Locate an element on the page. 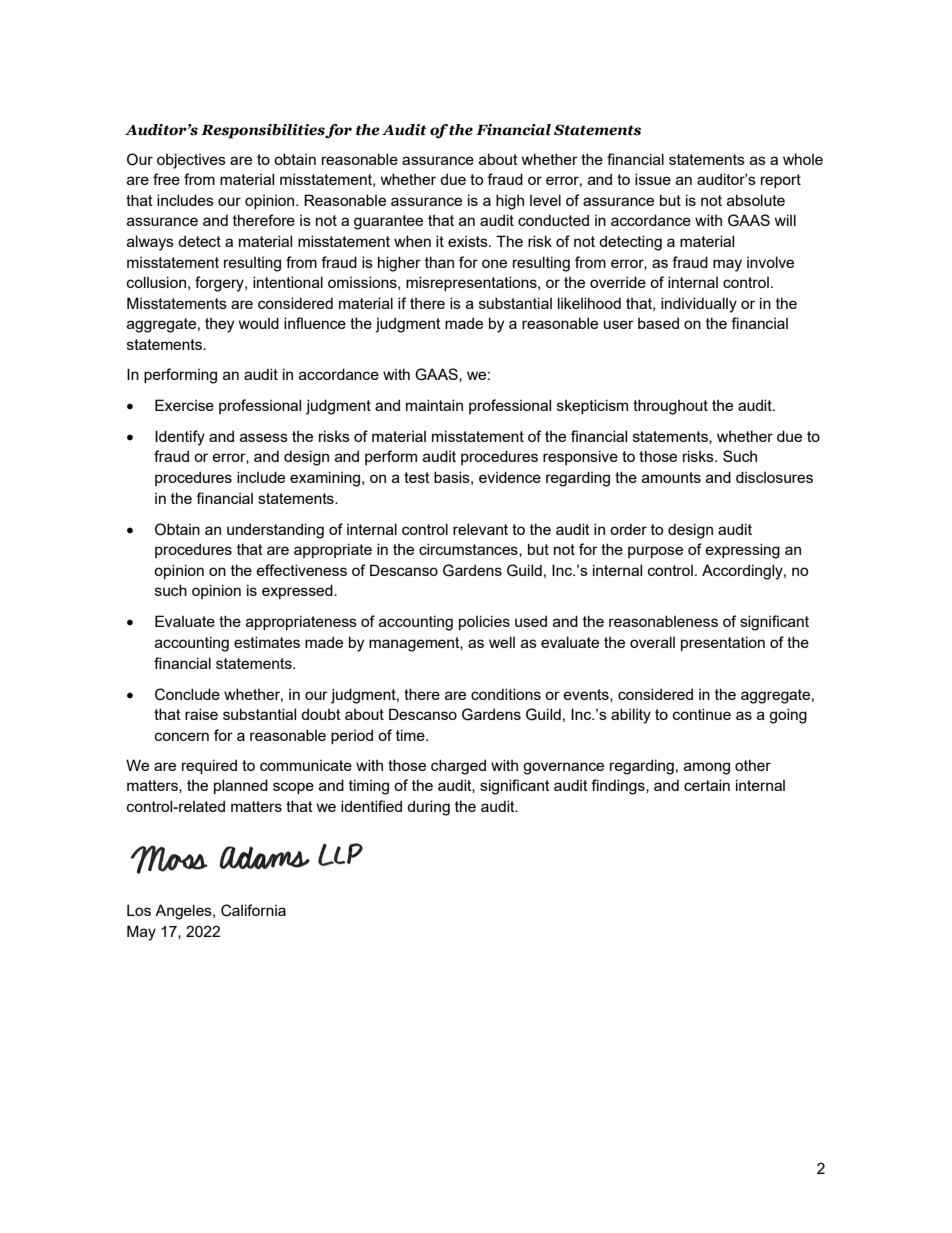 Image resolution: width=952 pixels, height=1233 pixels. understanding is located at coordinates (275, 531).
